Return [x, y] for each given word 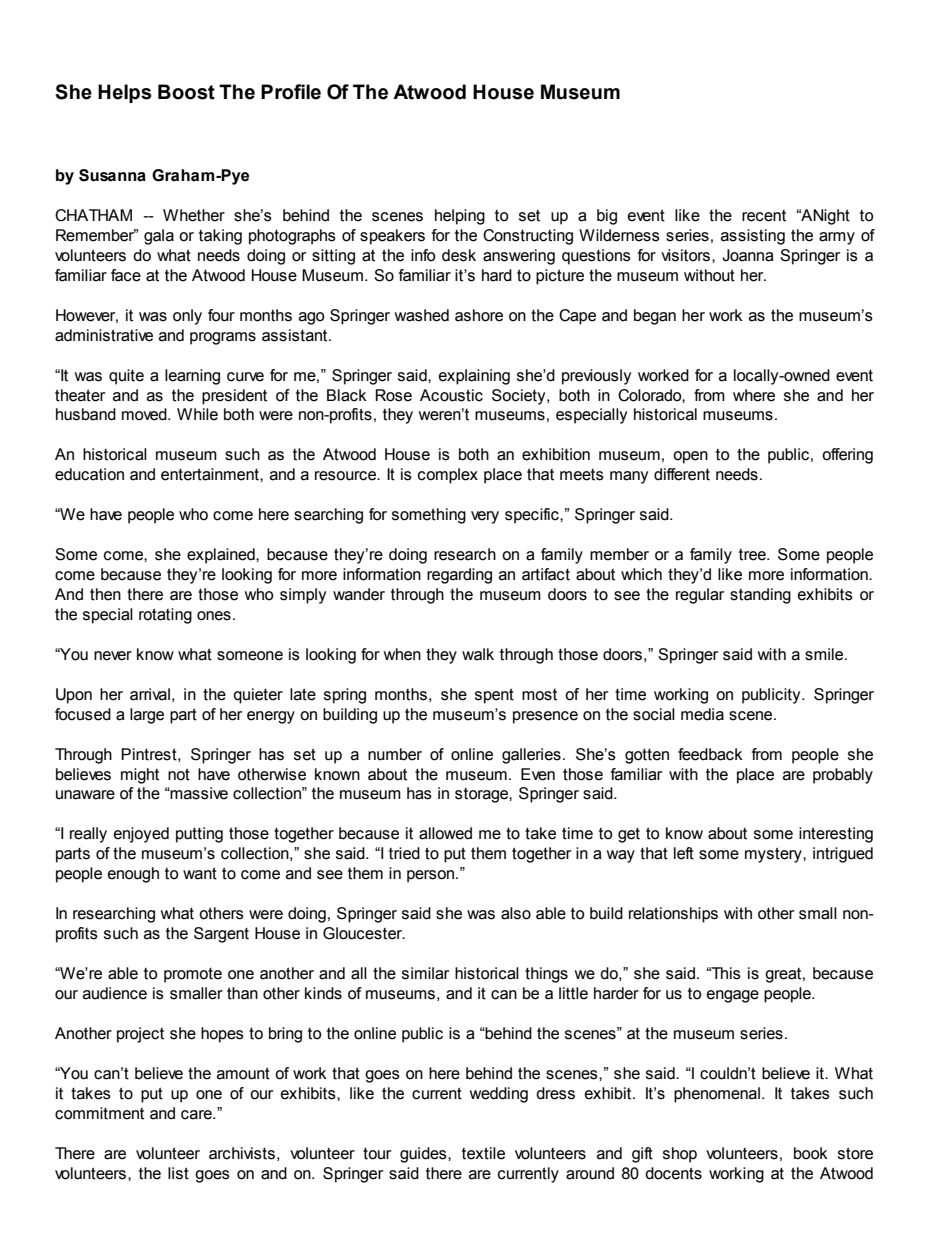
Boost [186, 92]
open [690, 457]
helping [460, 217]
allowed [445, 833]
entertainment [211, 474]
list [178, 1173]
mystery [774, 855]
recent [764, 216]
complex [448, 476]
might [140, 776]
